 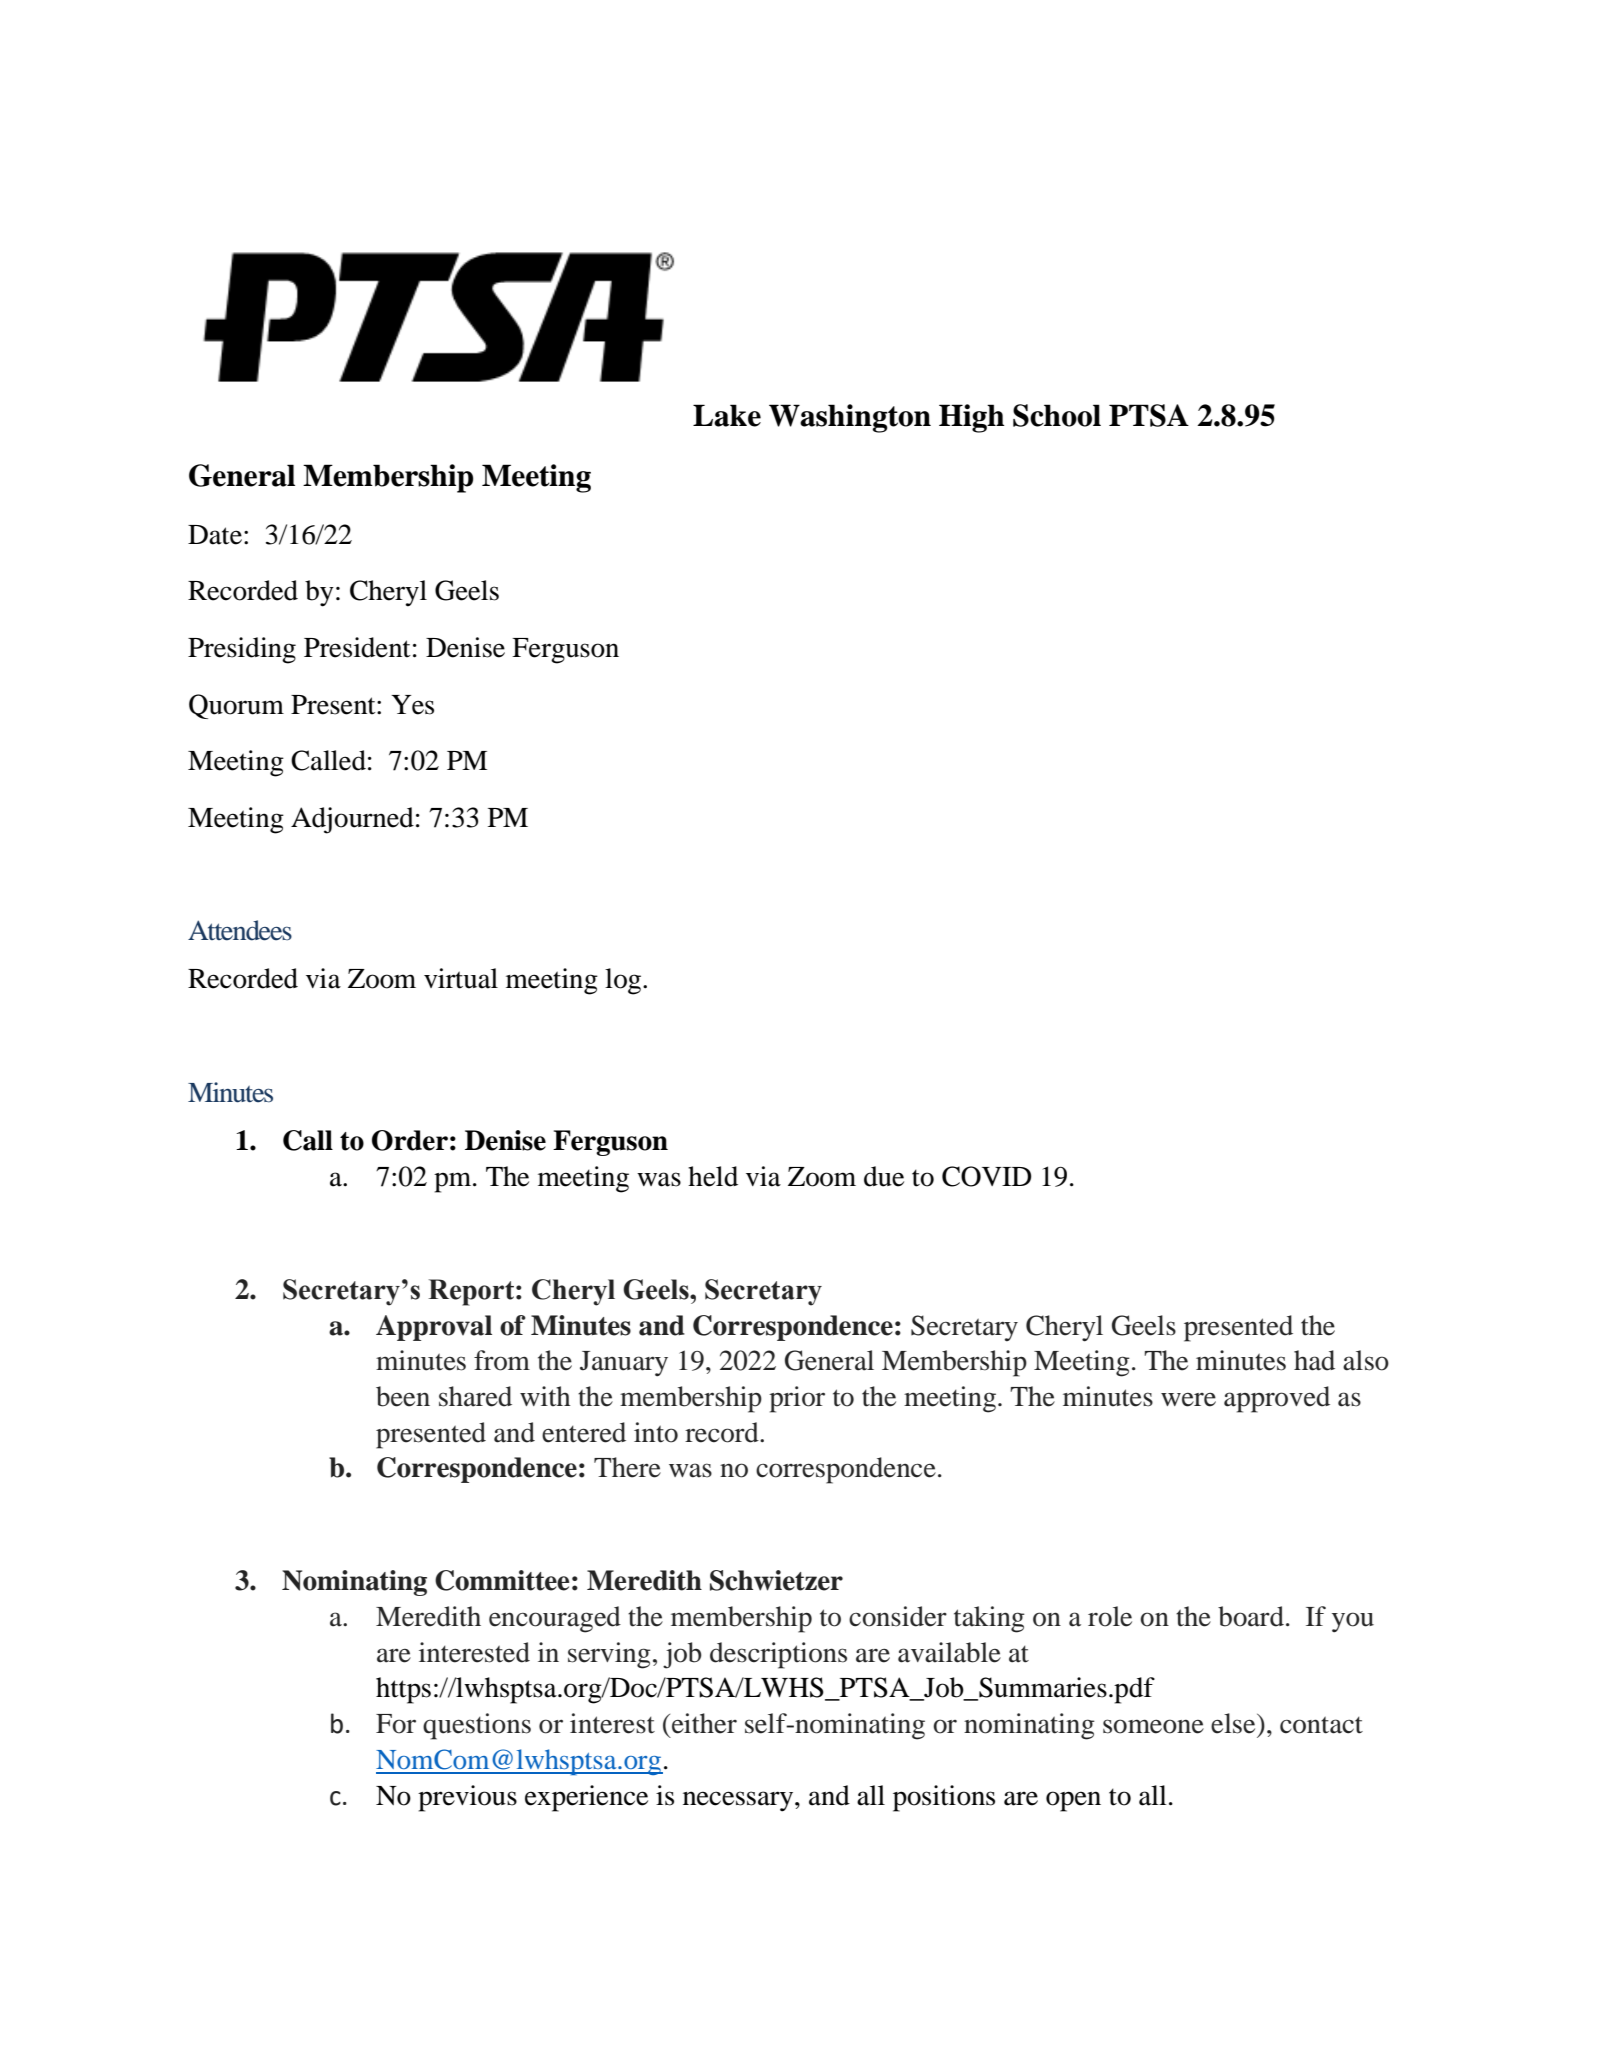 What do you see at coordinates (850, 418) in the page?
I see `Washington` at bounding box center [850, 418].
